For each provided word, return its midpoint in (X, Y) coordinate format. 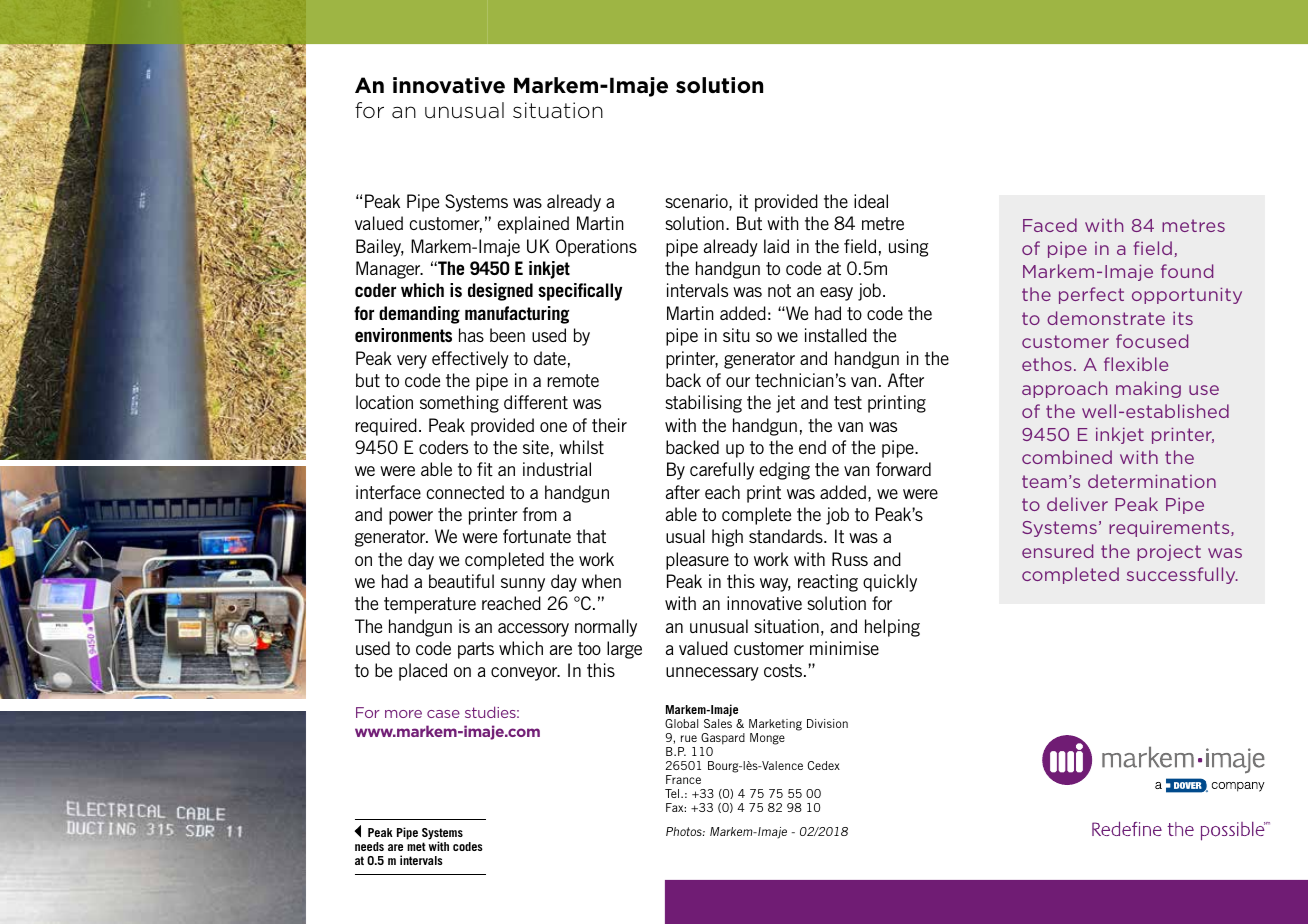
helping (892, 628)
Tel (673, 793)
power (411, 518)
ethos (1047, 364)
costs (784, 670)
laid (776, 246)
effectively (470, 360)
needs (369, 846)
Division (827, 723)
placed (423, 672)
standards (787, 536)
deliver (1077, 504)
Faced (1050, 225)
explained (533, 225)
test (848, 402)
